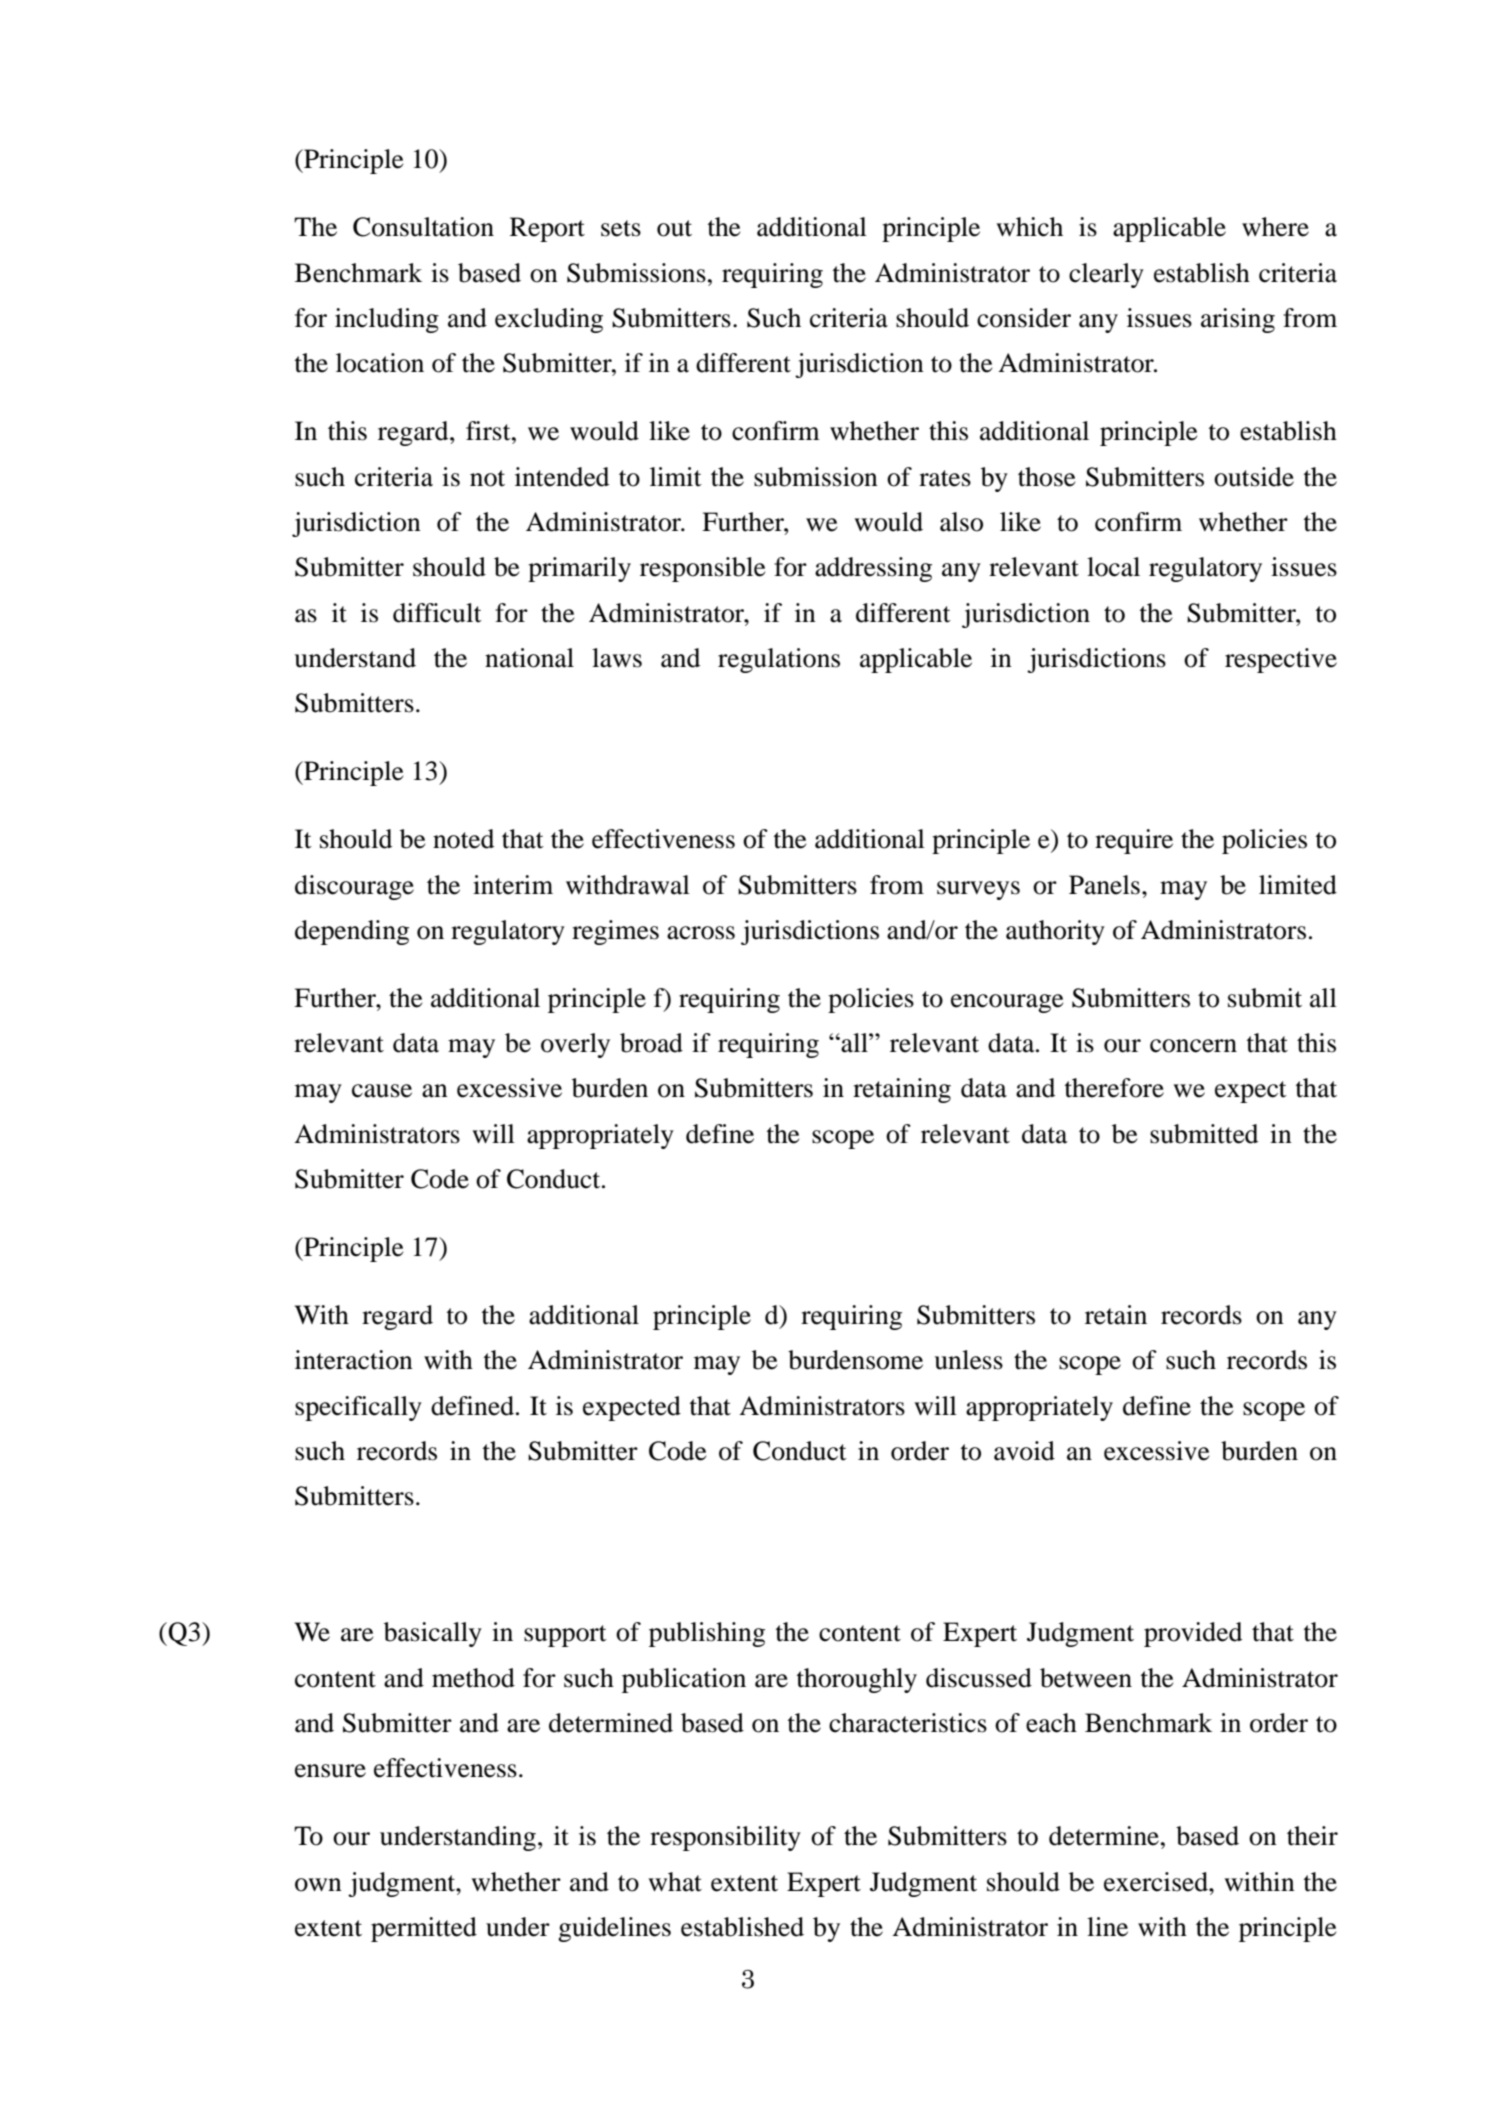 The image size is (1499, 2120). Describe the element at coordinates (779, 660) in the screenshot. I see `regulations` at that location.
